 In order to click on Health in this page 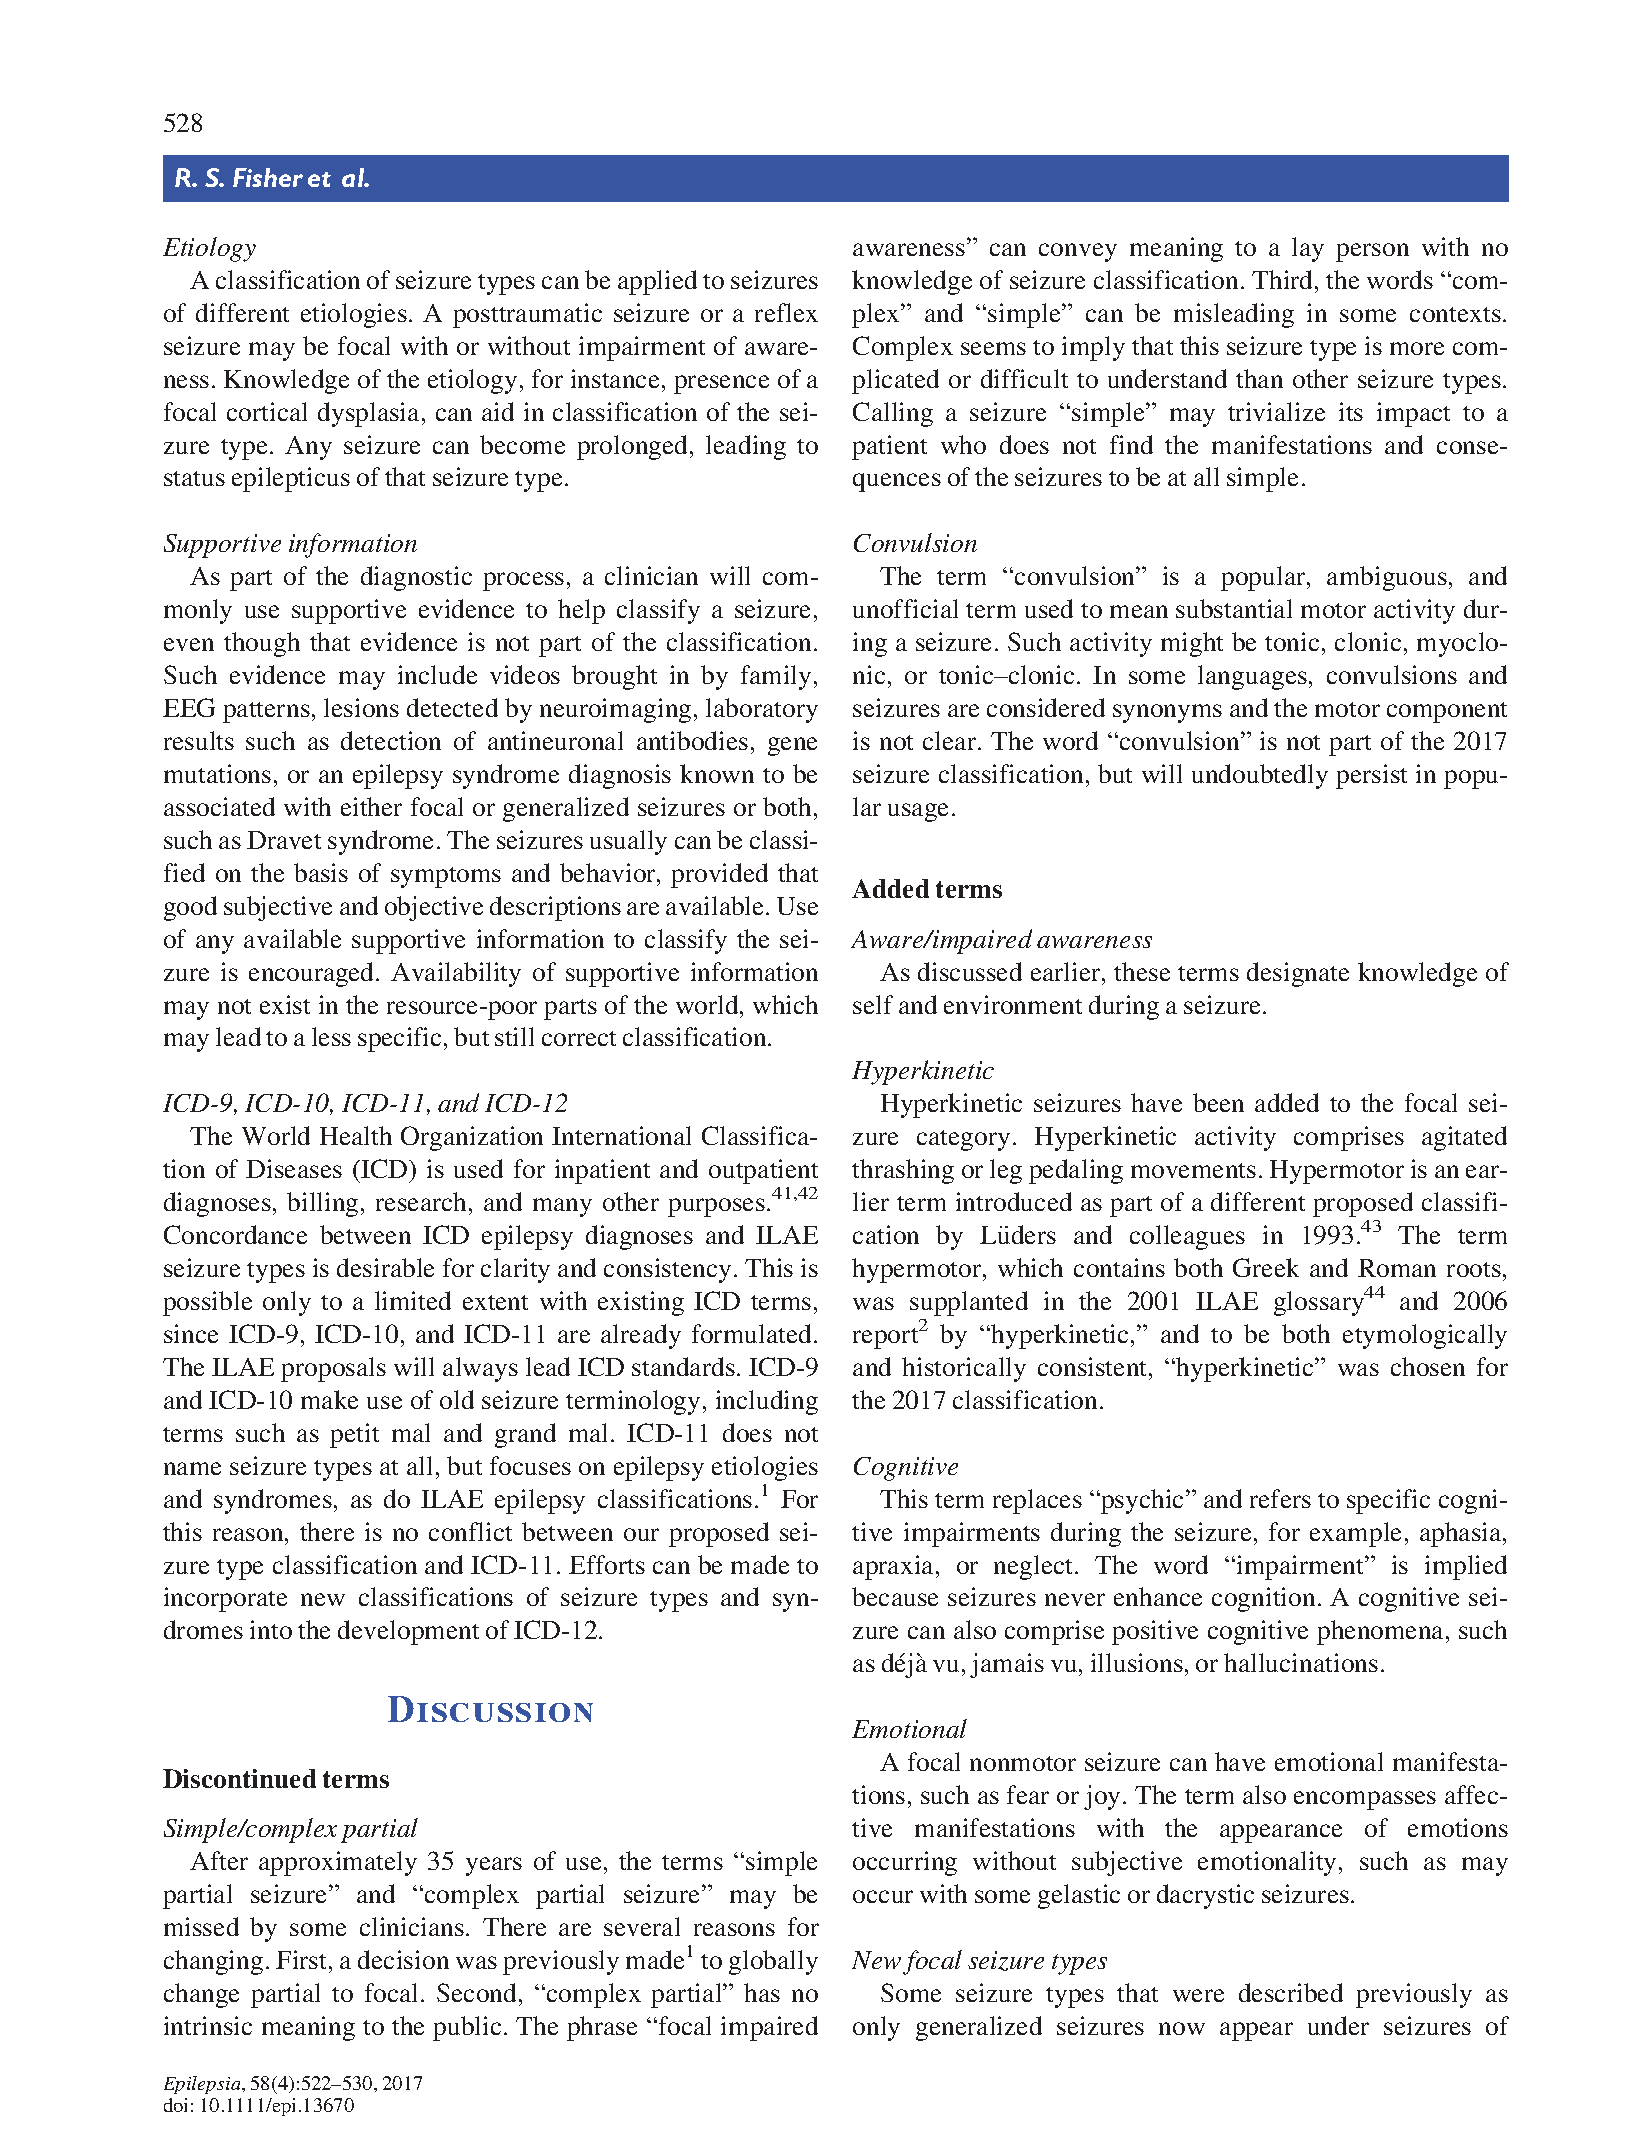, I will do `click(356, 1135)`.
